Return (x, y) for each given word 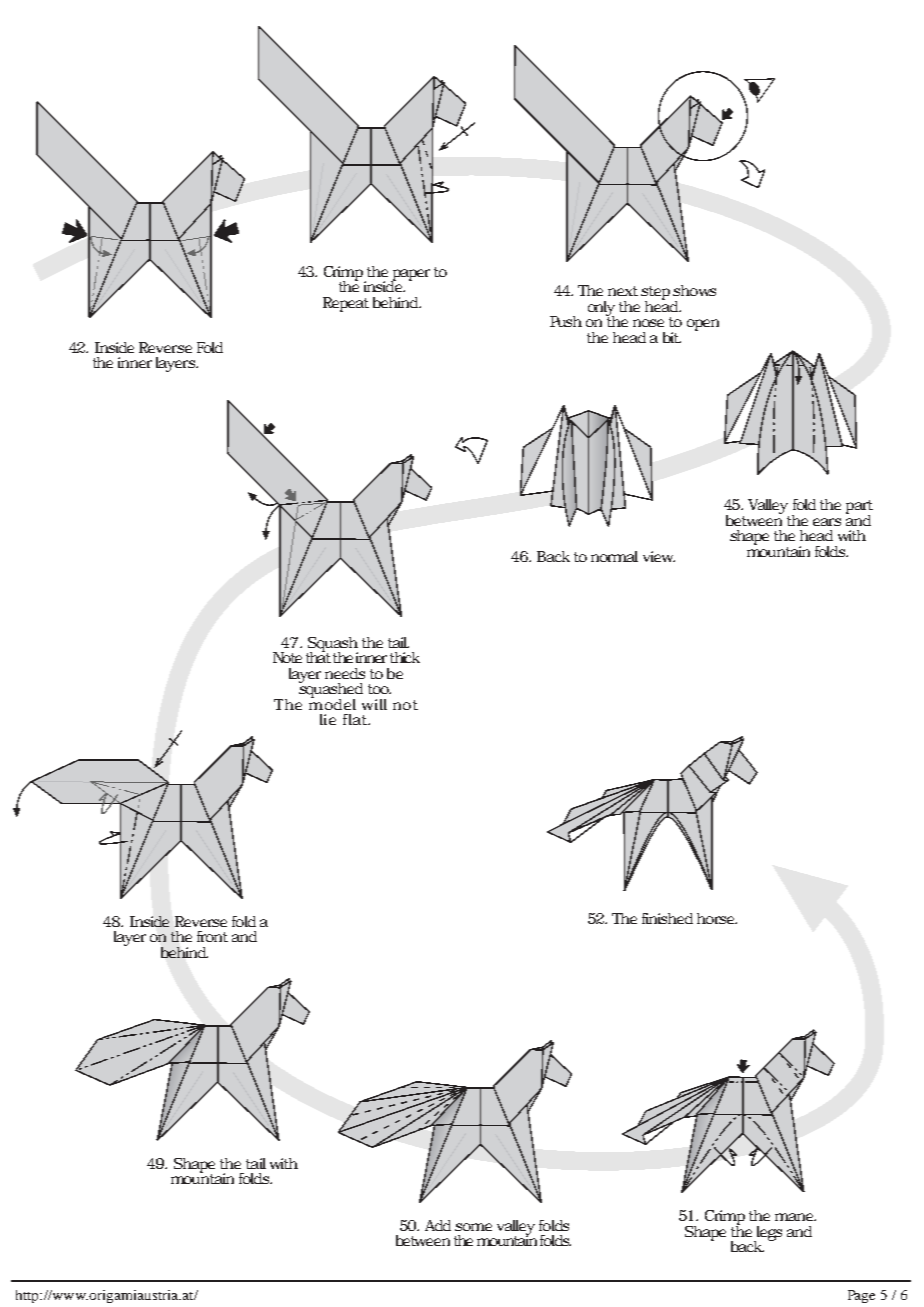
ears (827, 522)
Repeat (346, 304)
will (374, 704)
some (473, 1227)
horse (717, 918)
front (212, 936)
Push (566, 321)
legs (768, 1234)
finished (667, 918)
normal (614, 556)
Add (438, 1225)
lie (328, 719)
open (703, 325)
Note (287, 657)
